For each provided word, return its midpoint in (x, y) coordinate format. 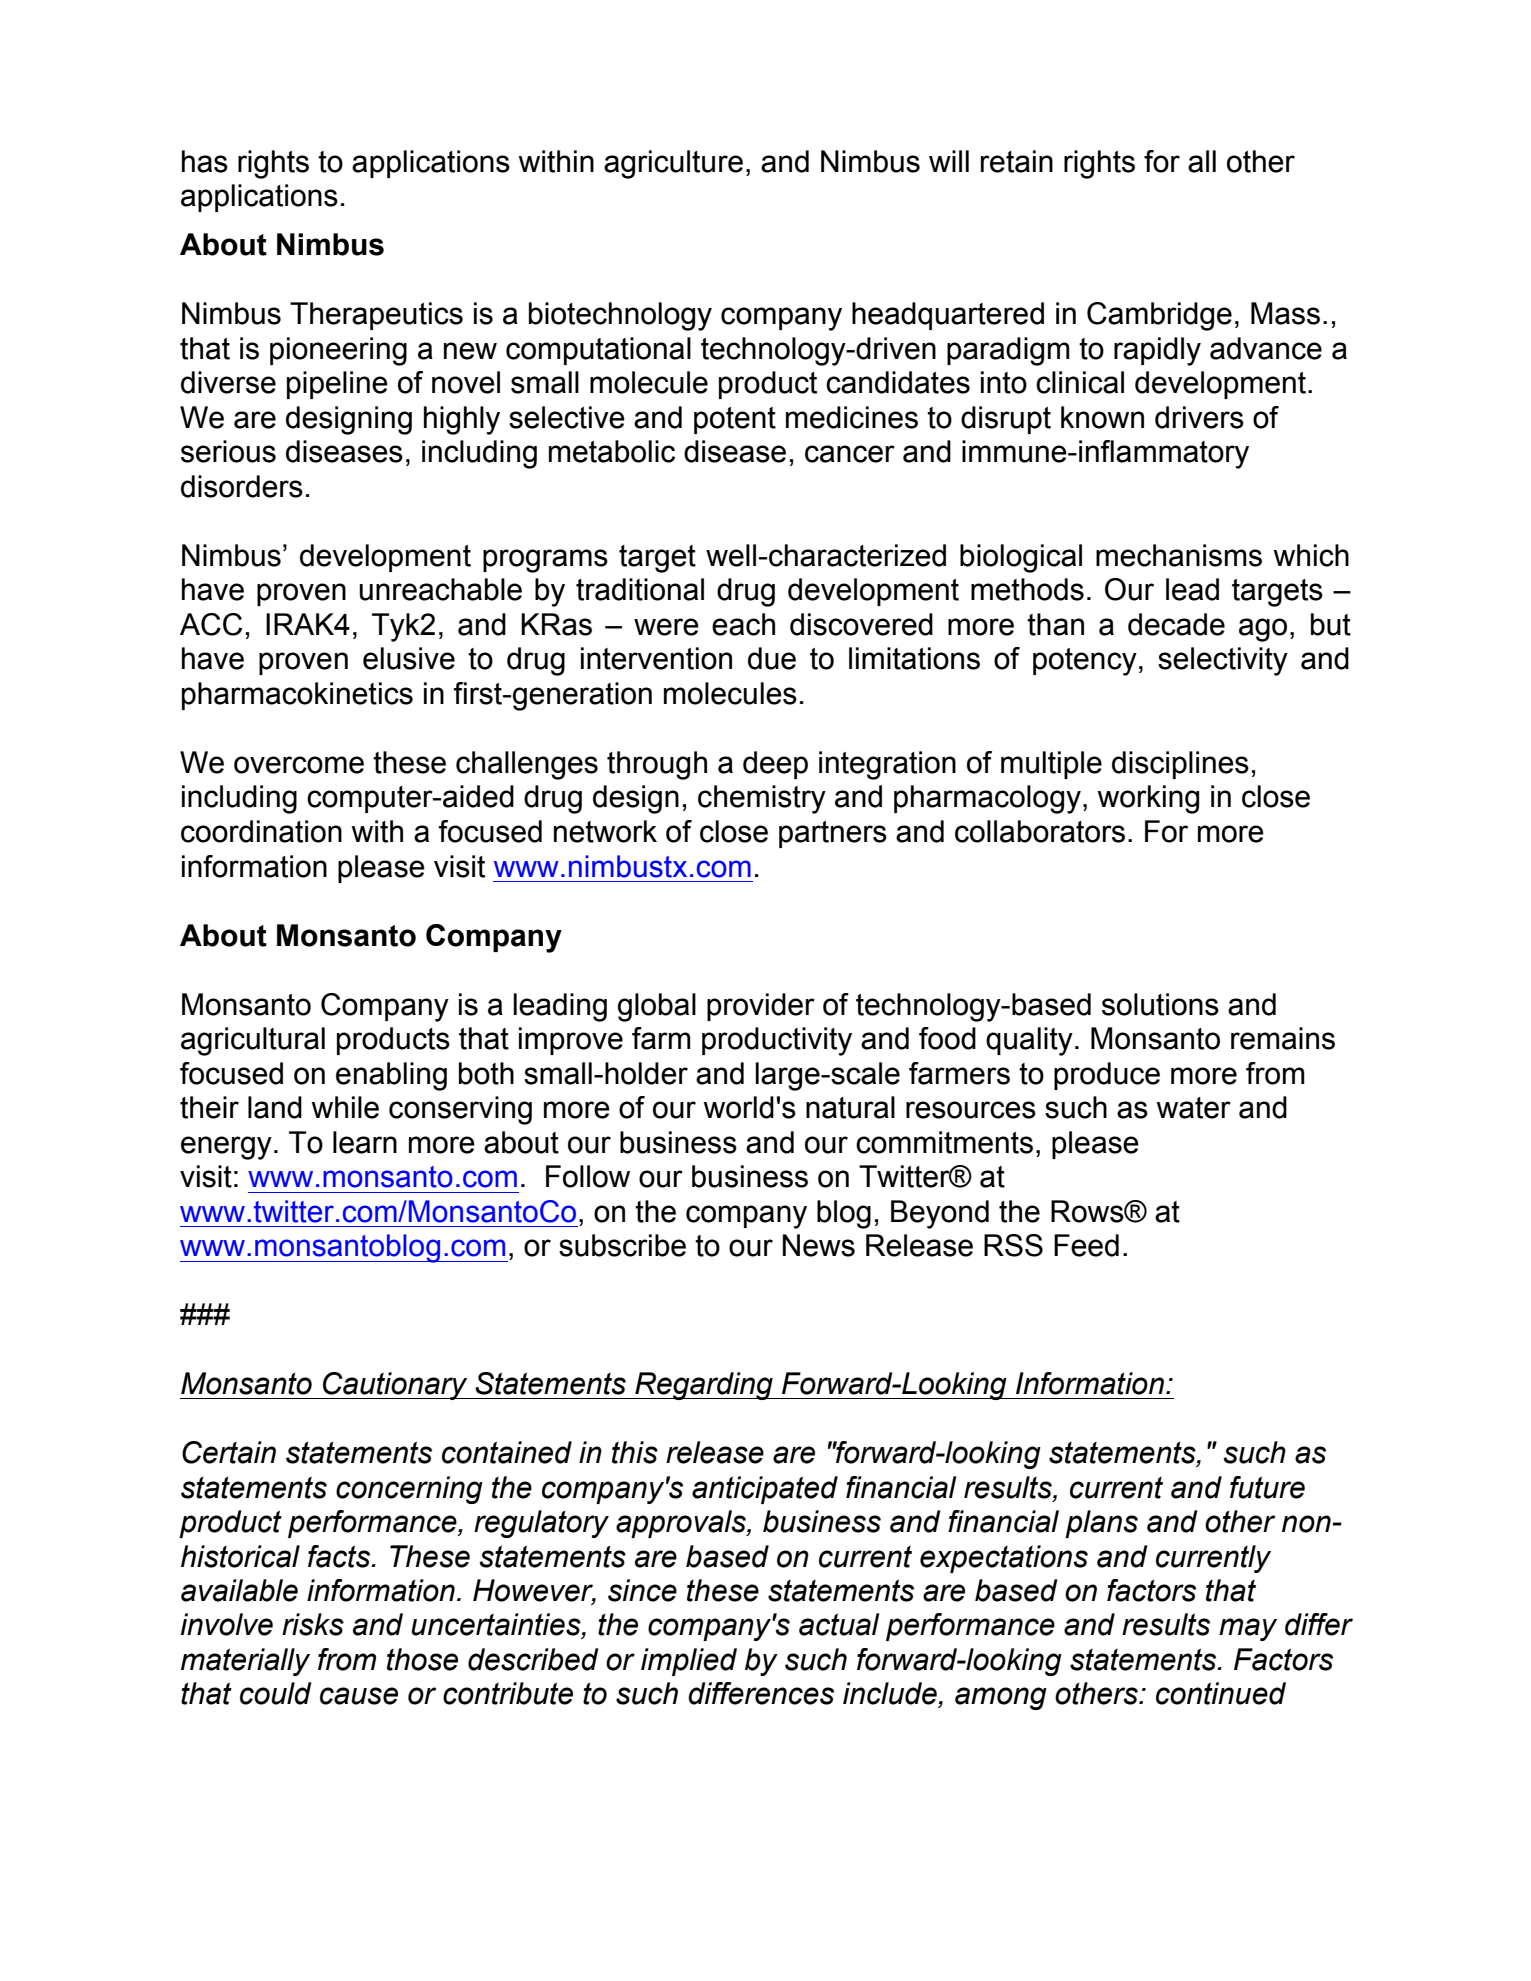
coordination (261, 831)
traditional (640, 589)
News (819, 1245)
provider (761, 1007)
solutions (1160, 1004)
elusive (409, 658)
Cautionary (395, 1386)
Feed (1086, 1245)
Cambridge (1159, 316)
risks (313, 1624)
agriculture (673, 164)
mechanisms (1179, 555)
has (205, 161)
